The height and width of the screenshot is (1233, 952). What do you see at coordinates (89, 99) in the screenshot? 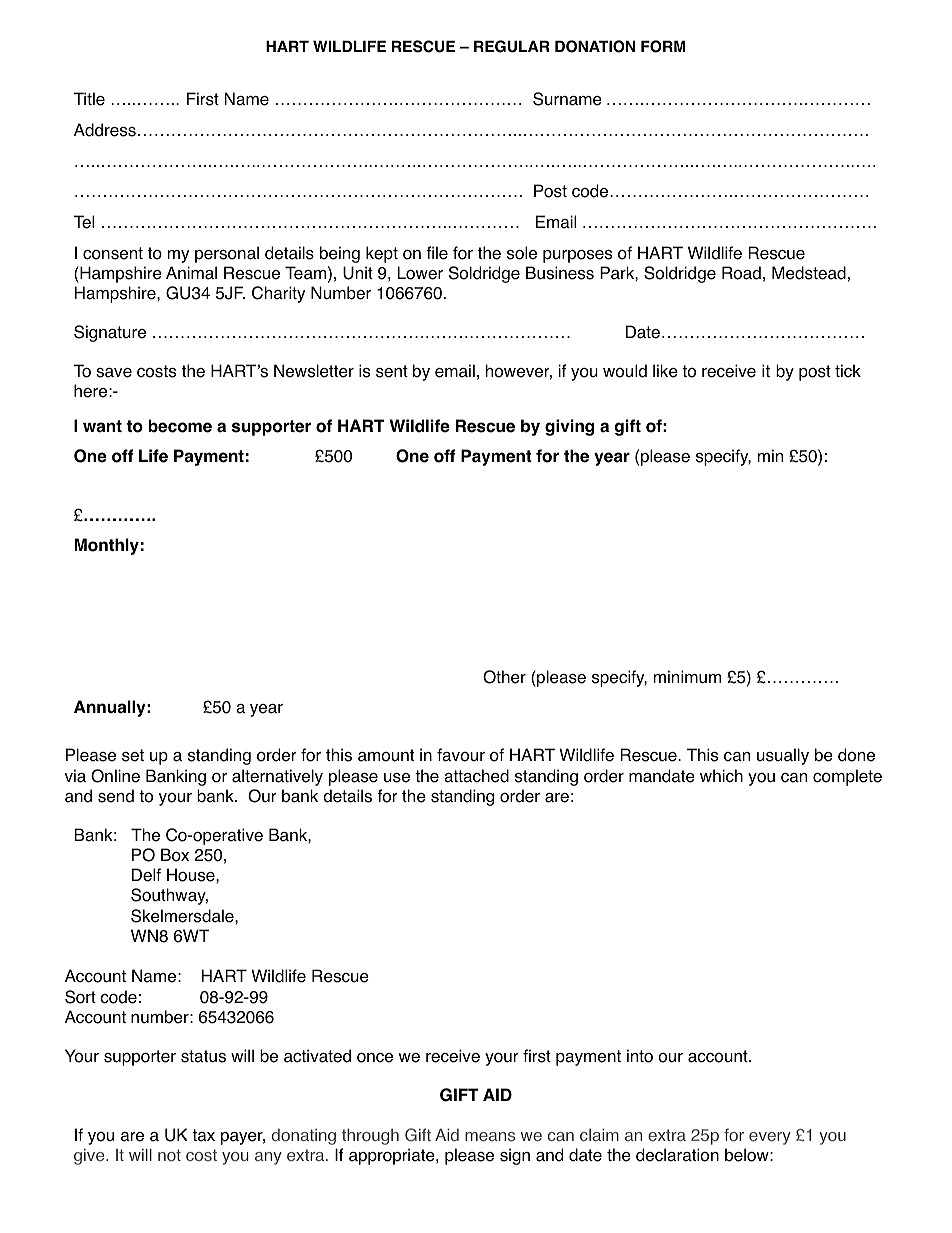
I see `Title` at bounding box center [89, 99].
